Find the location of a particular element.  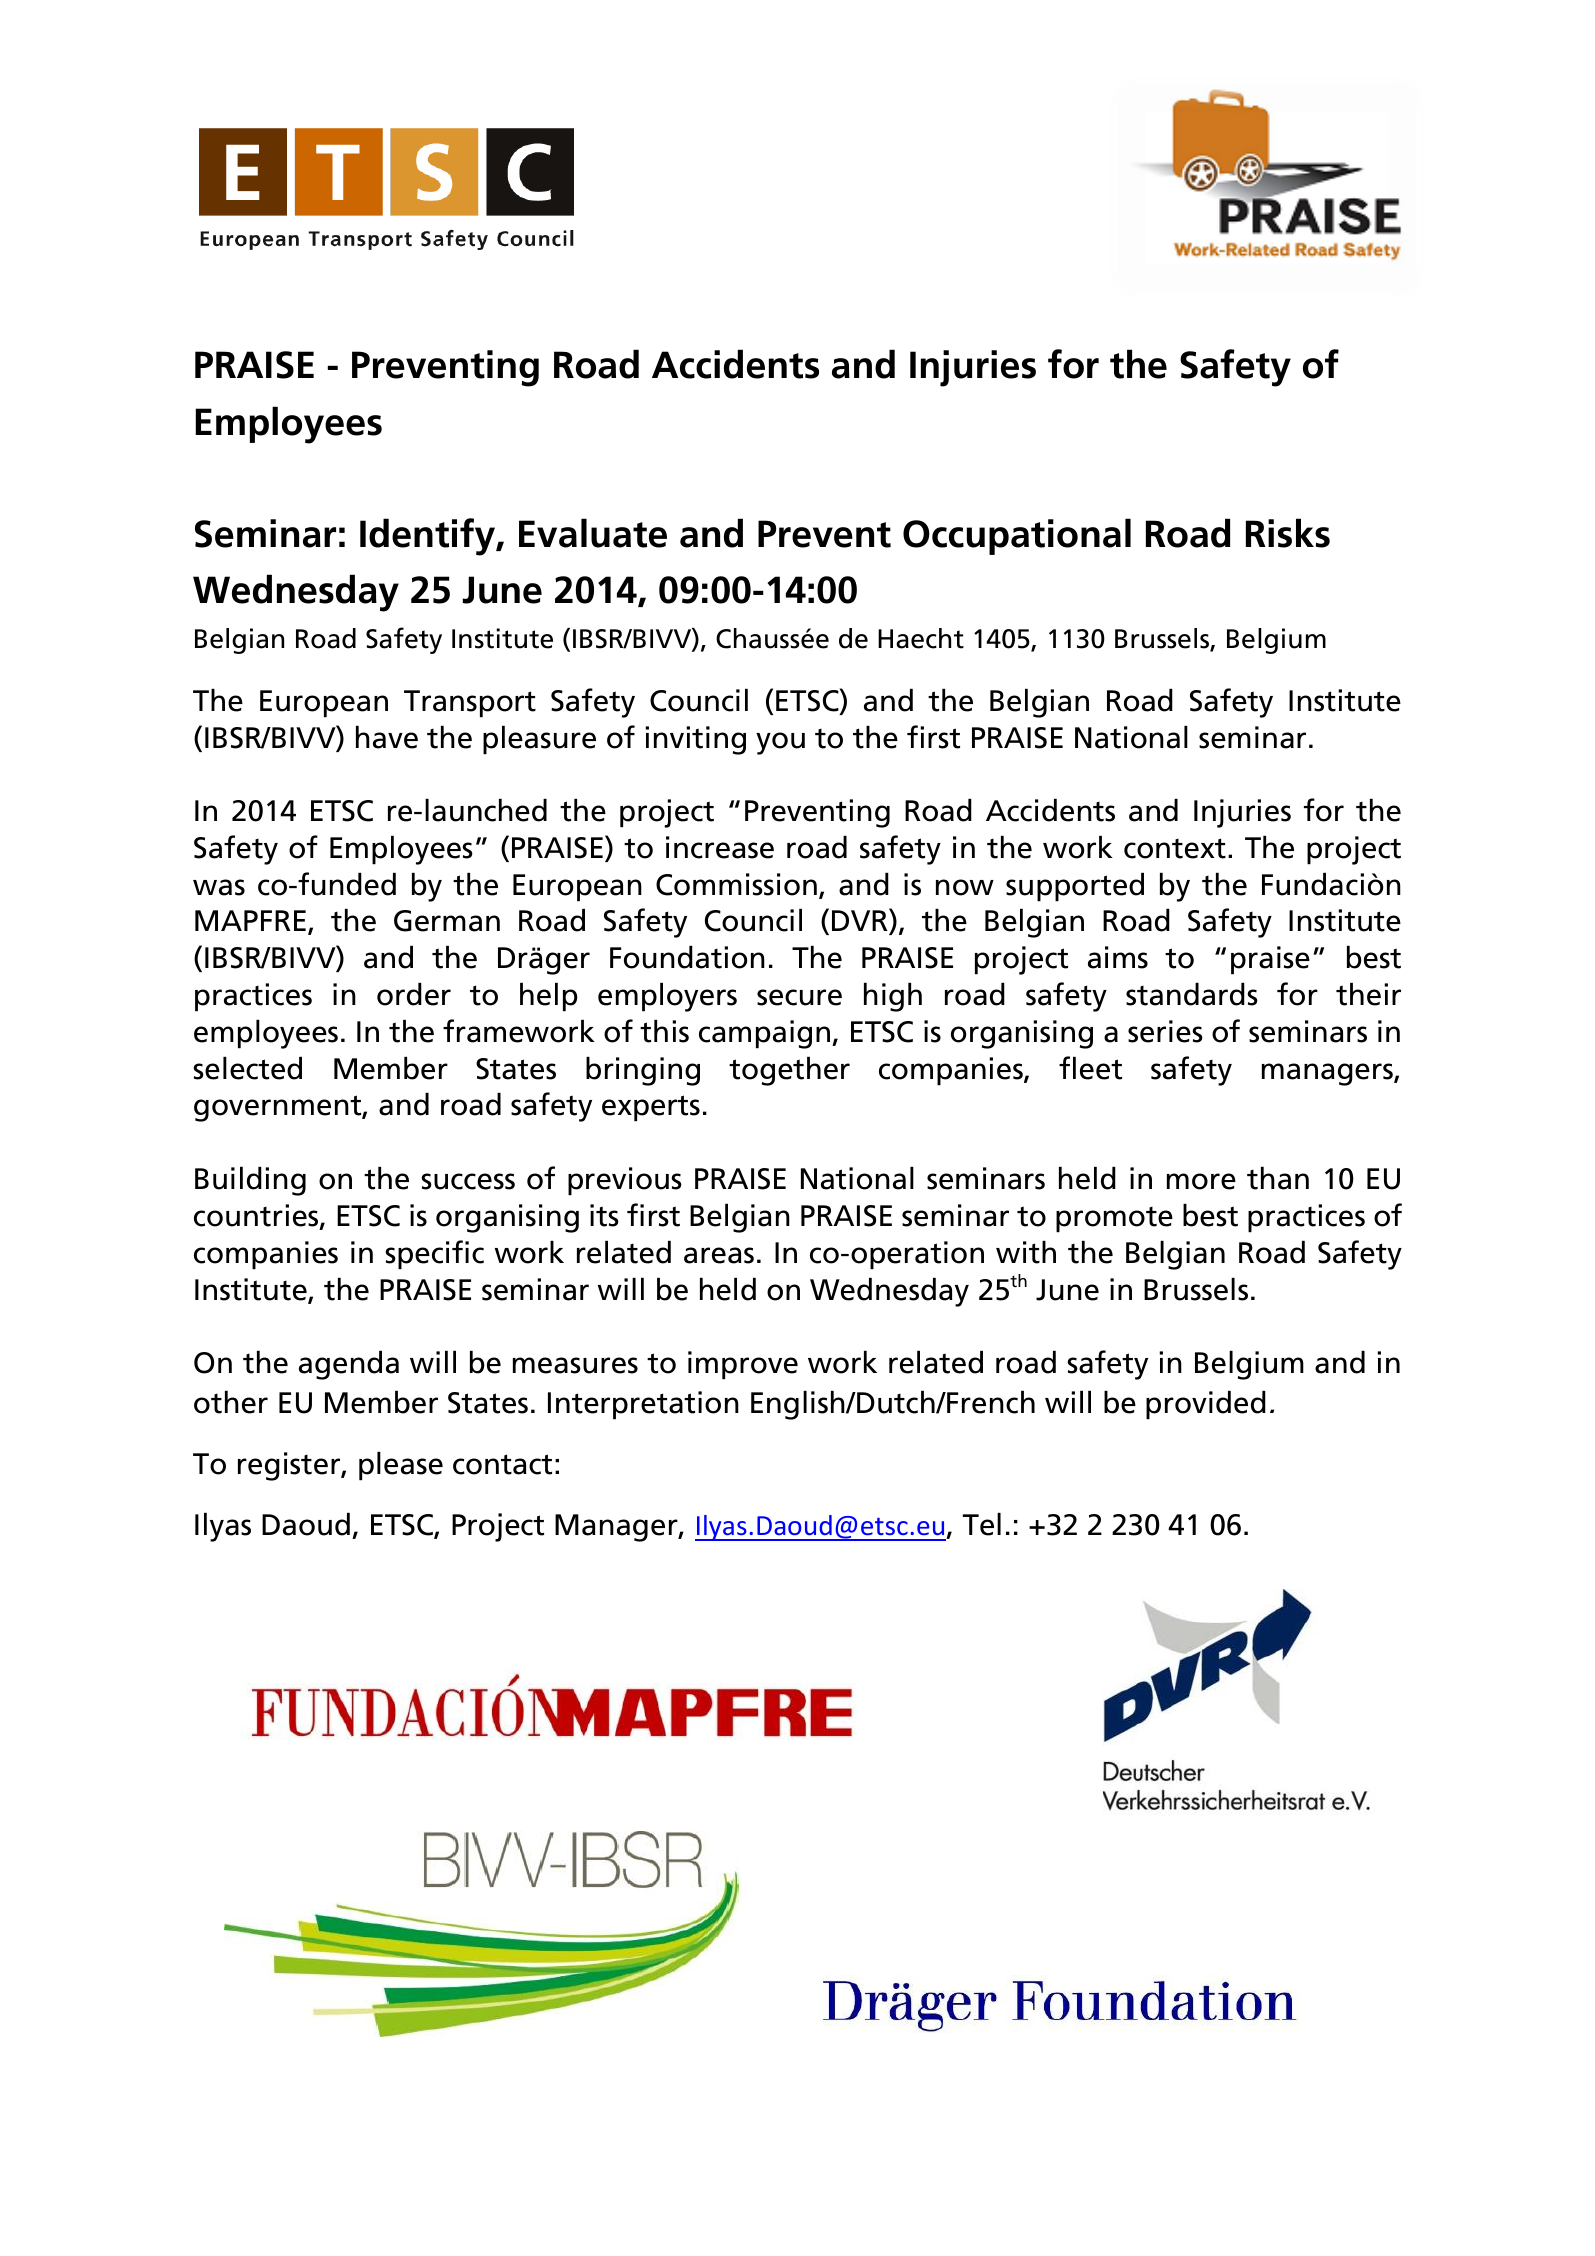

series is located at coordinates (1165, 1031).
